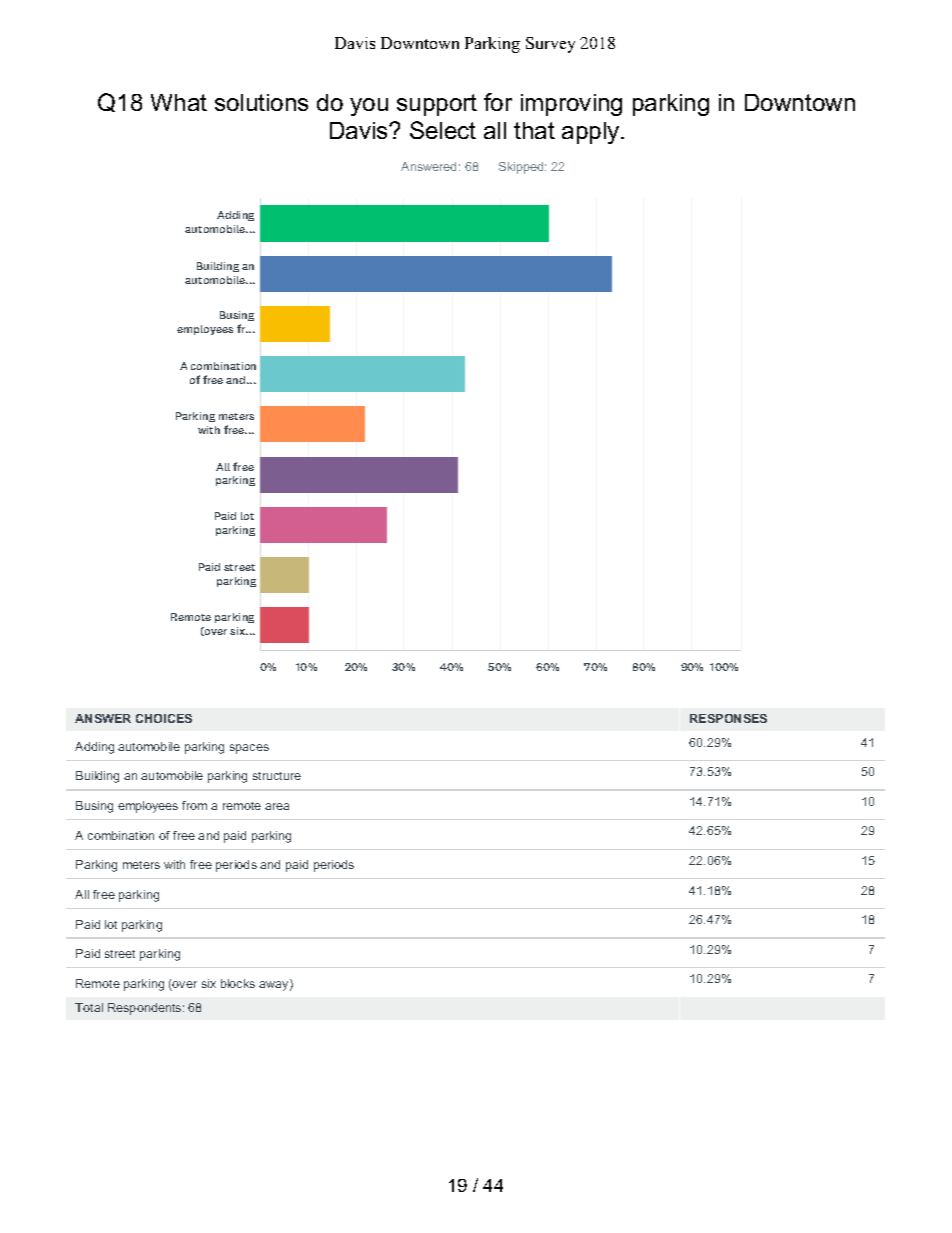  I want to click on Total, so click(89, 1007).
